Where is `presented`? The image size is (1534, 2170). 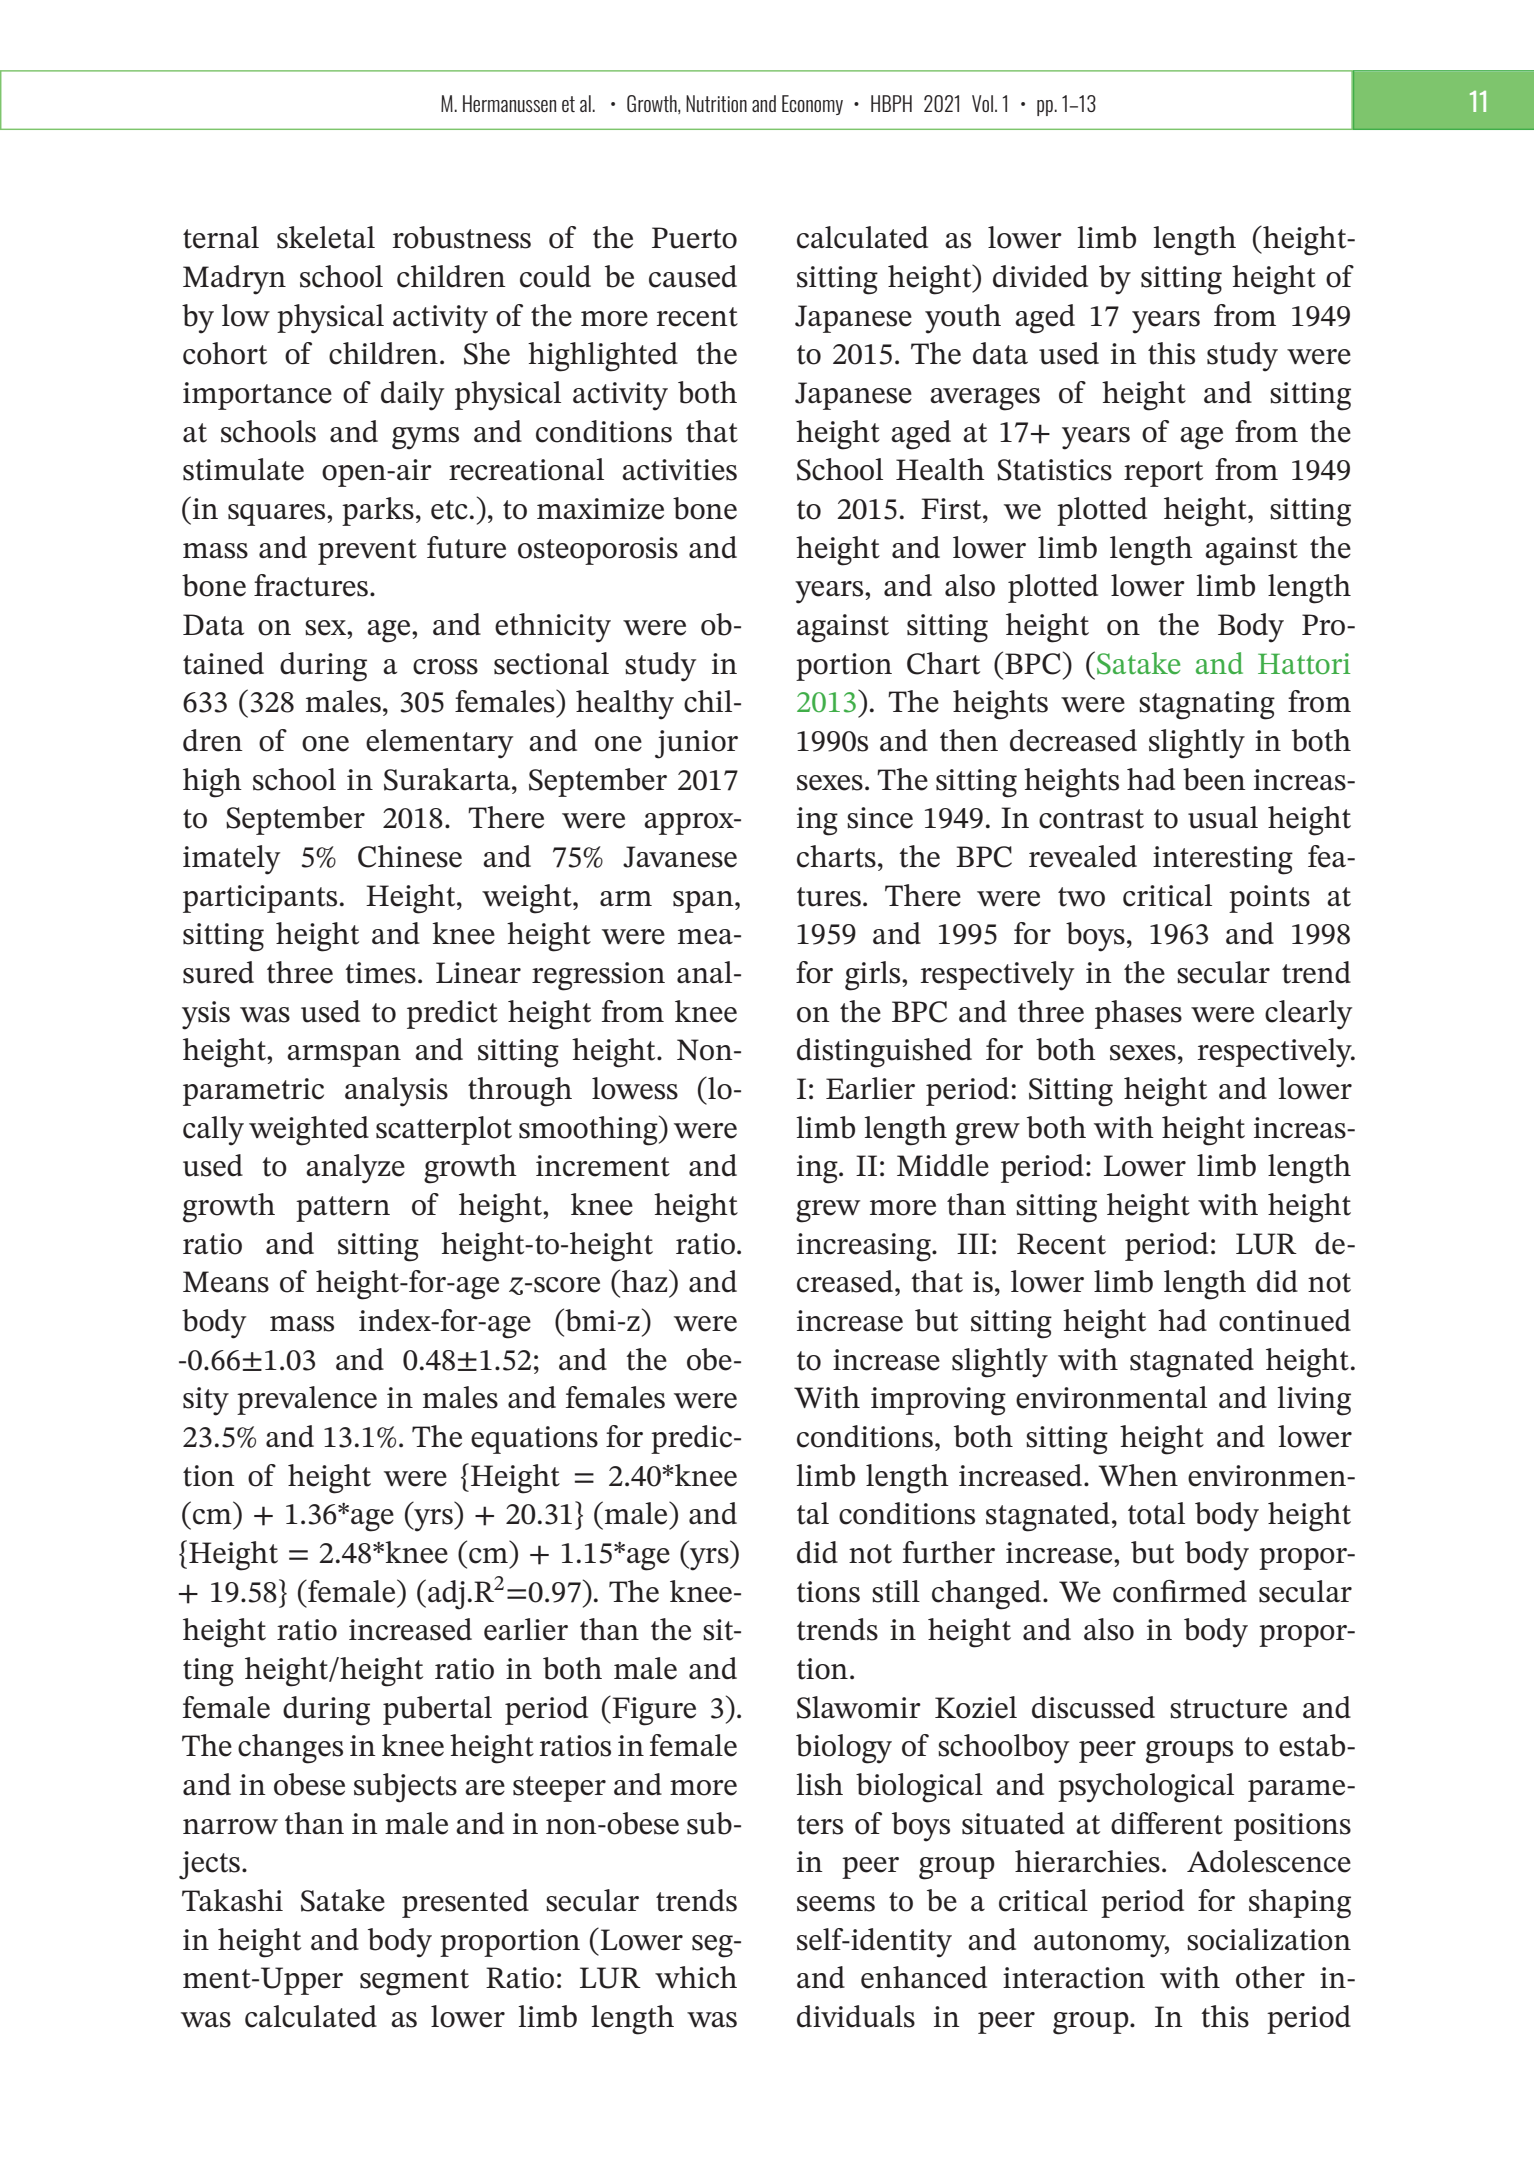 presented is located at coordinates (465, 1903).
